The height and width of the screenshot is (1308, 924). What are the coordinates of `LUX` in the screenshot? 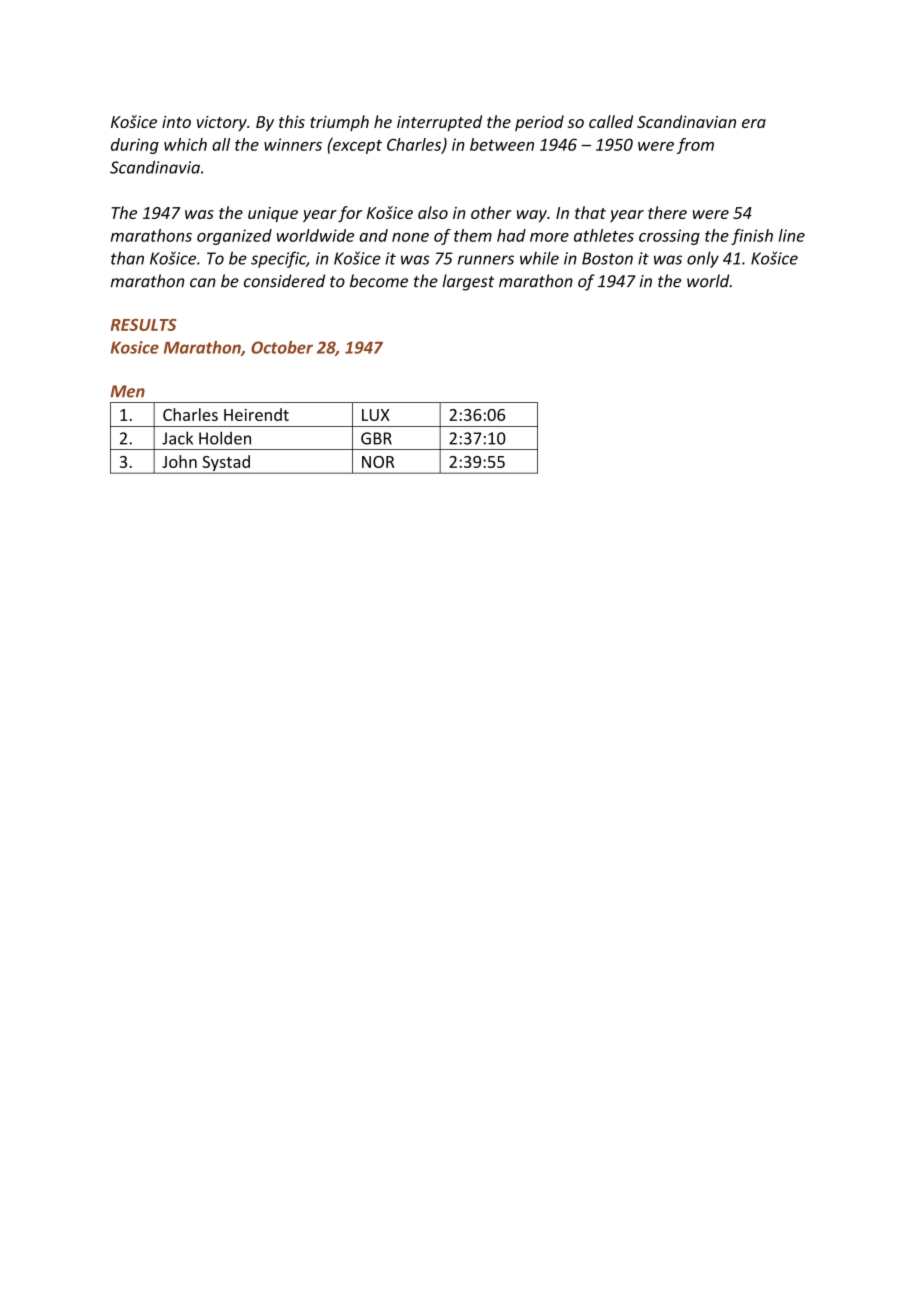 It's located at (376, 415).
